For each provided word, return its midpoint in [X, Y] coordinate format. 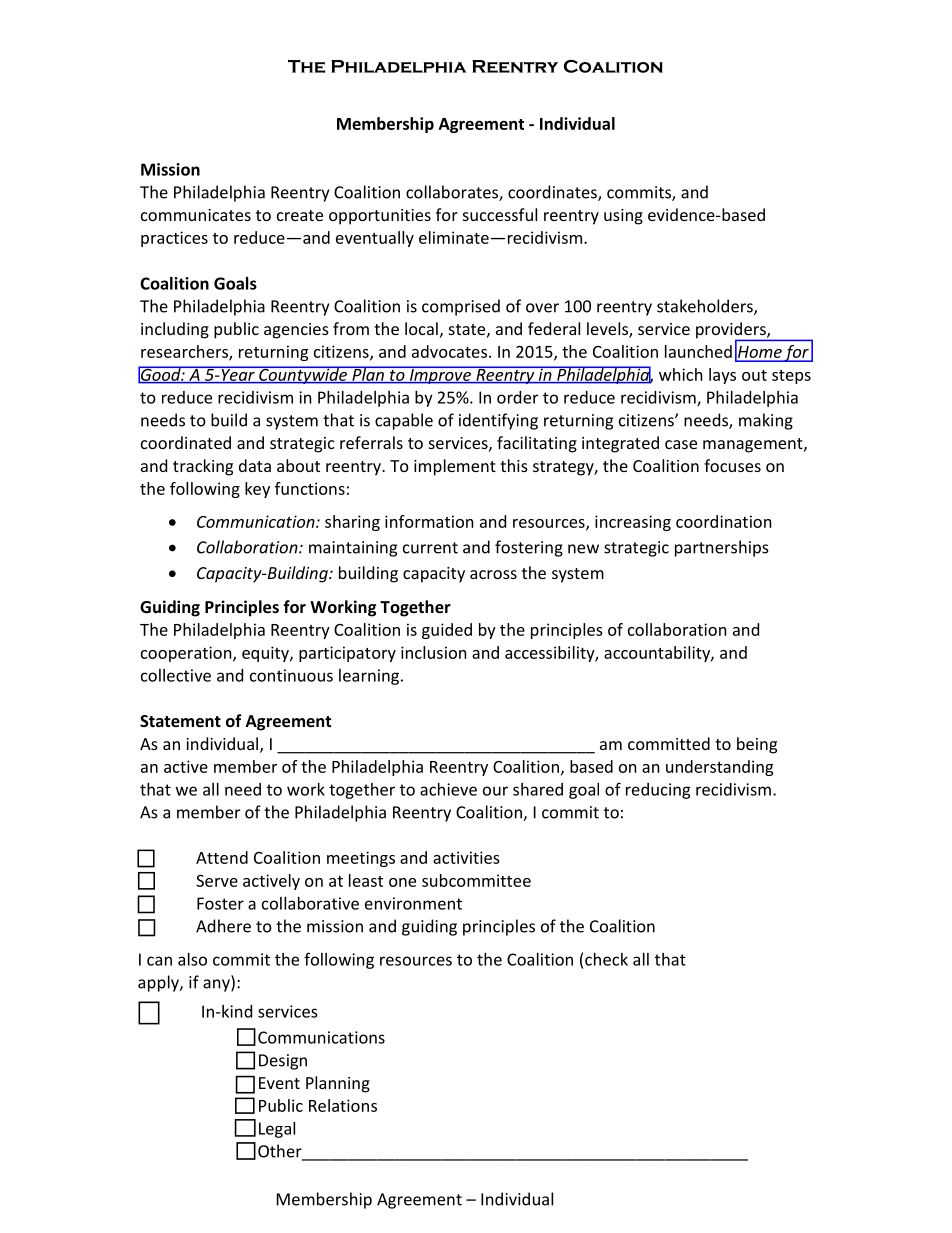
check [606, 959]
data [255, 465]
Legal [277, 1130]
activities [466, 857]
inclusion [434, 652]
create [300, 215]
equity [266, 654]
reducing [658, 791]
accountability [658, 654]
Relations [343, 1105]
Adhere [223, 926]
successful [500, 214]
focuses [732, 465]
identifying [498, 421]
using [623, 217]
